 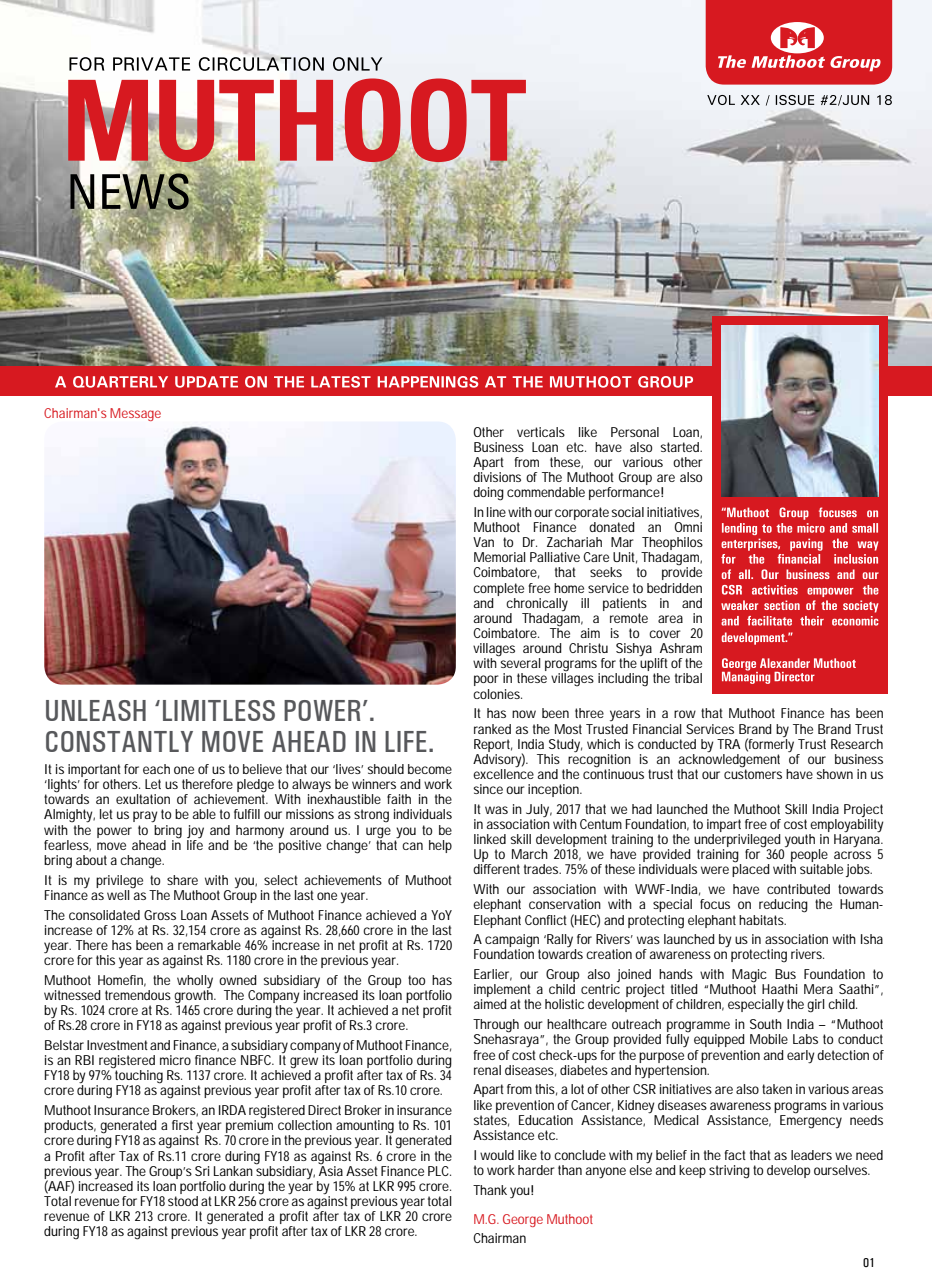 I want to click on youth, so click(x=800, y=840).
